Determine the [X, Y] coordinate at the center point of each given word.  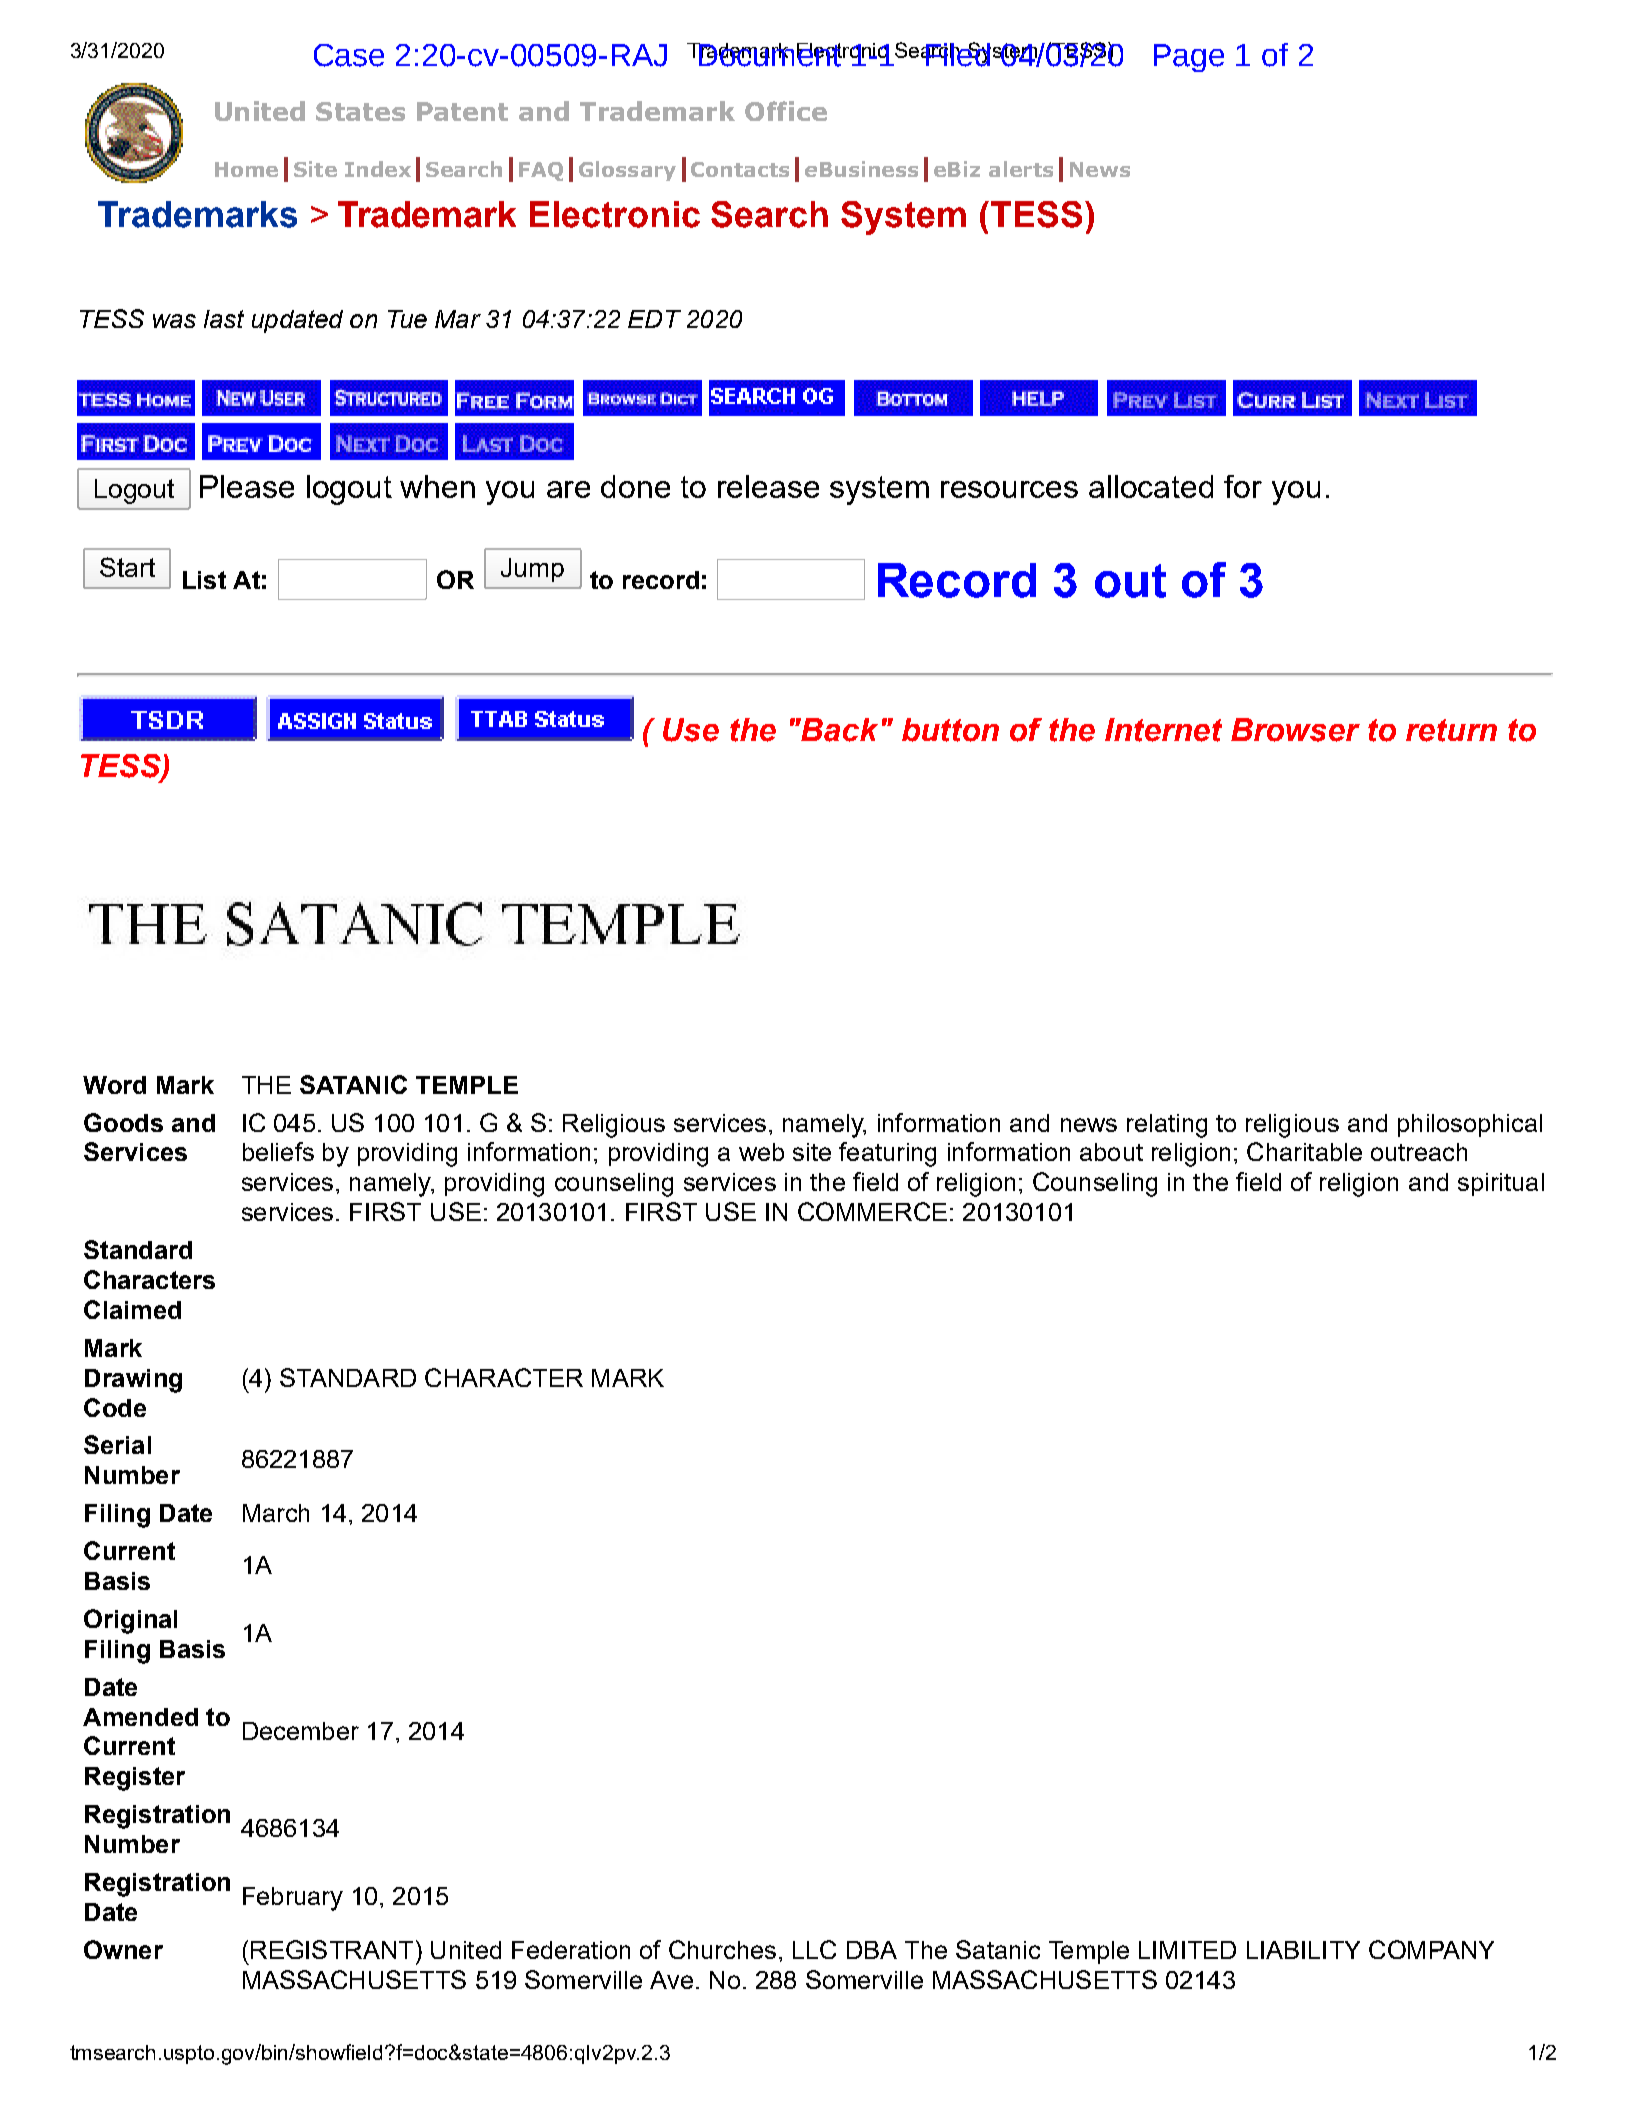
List [204, 580]
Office [786, 111]
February [293, 1899]
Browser [1295, 730]
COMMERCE [872, 1211]
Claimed [132, 1309]
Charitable [1304, 1151]
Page [1189, 58]
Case [349, 55]
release [768, 486]
